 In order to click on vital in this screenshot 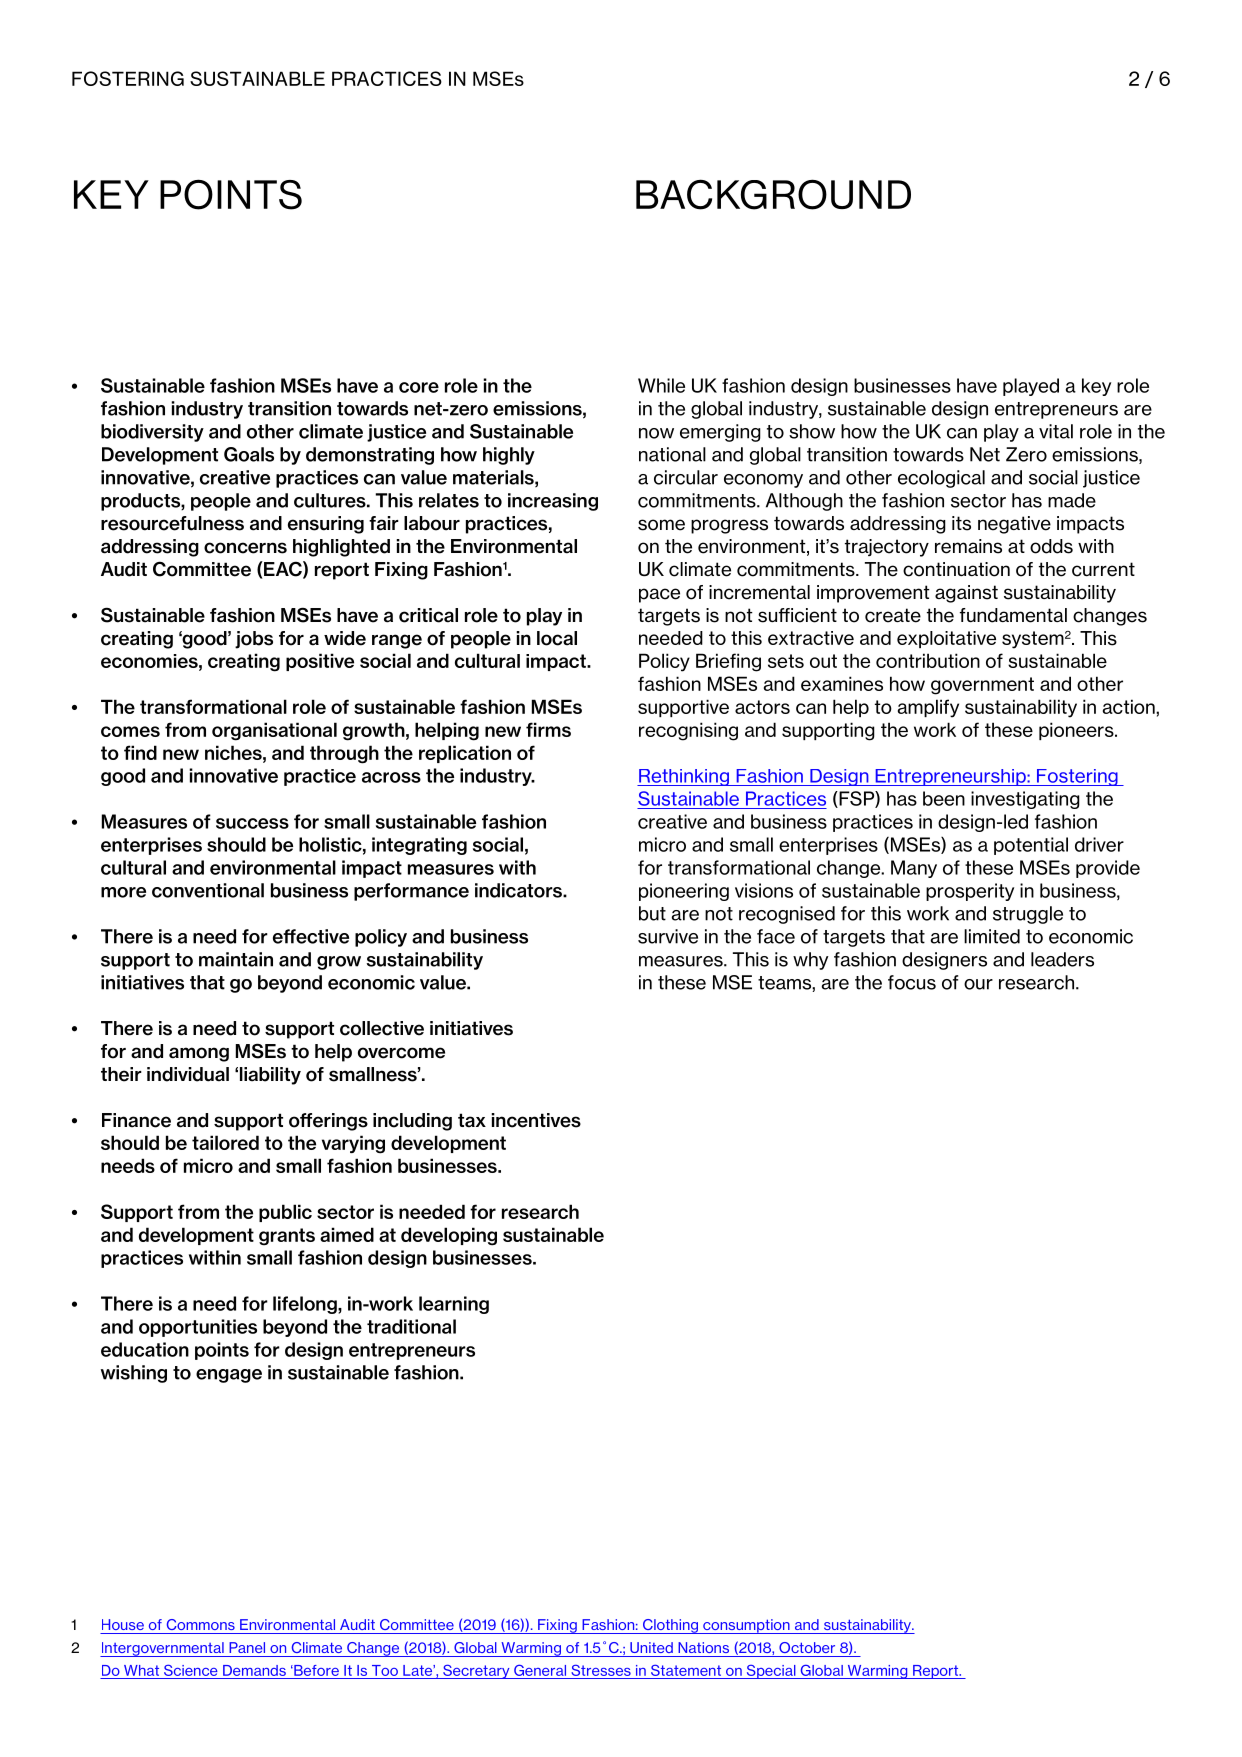, I will do `click(1056, 431)`.
